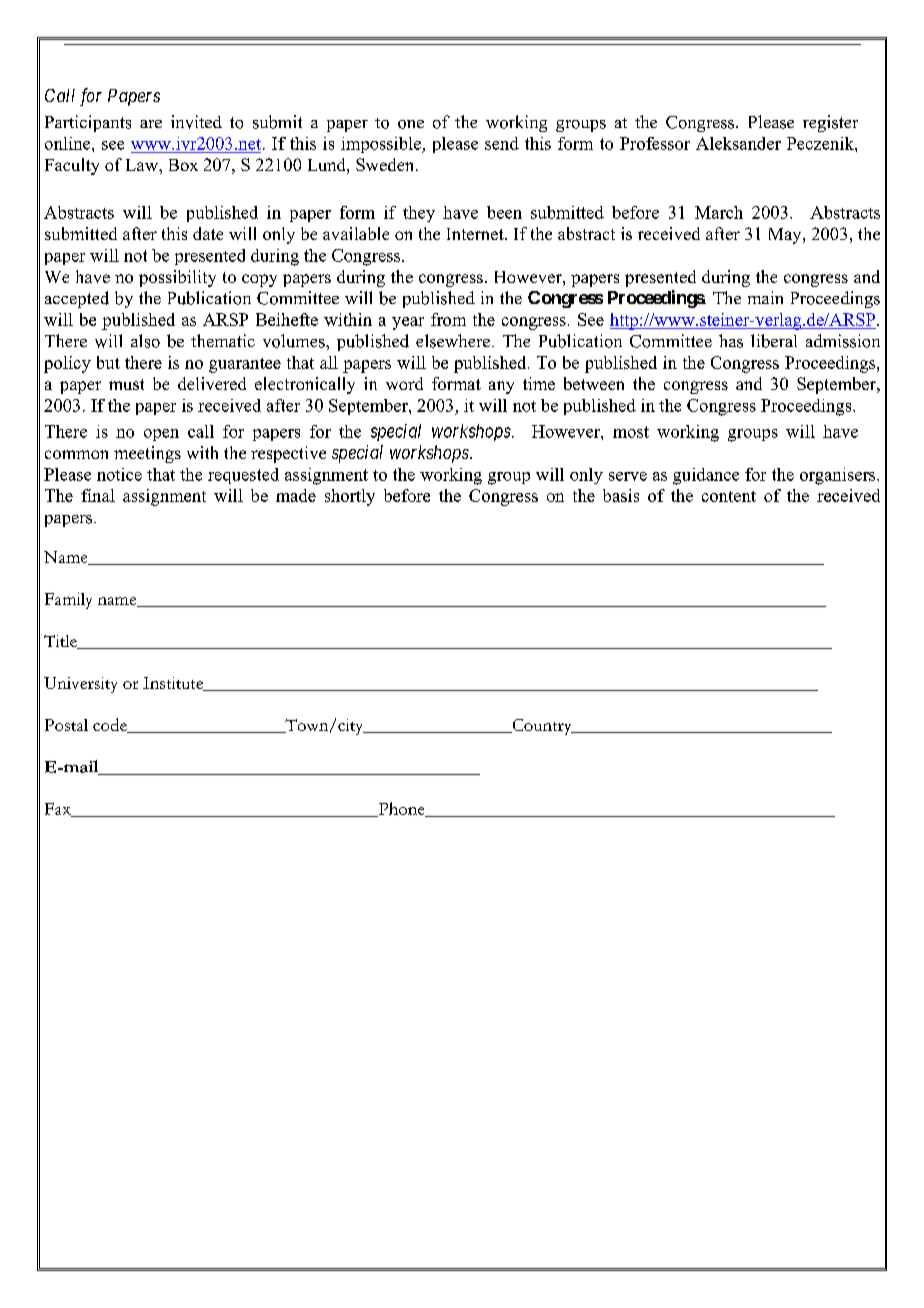  Describe the element at coordinates (161, 435) in the screenshot. I see `open` at that location.
